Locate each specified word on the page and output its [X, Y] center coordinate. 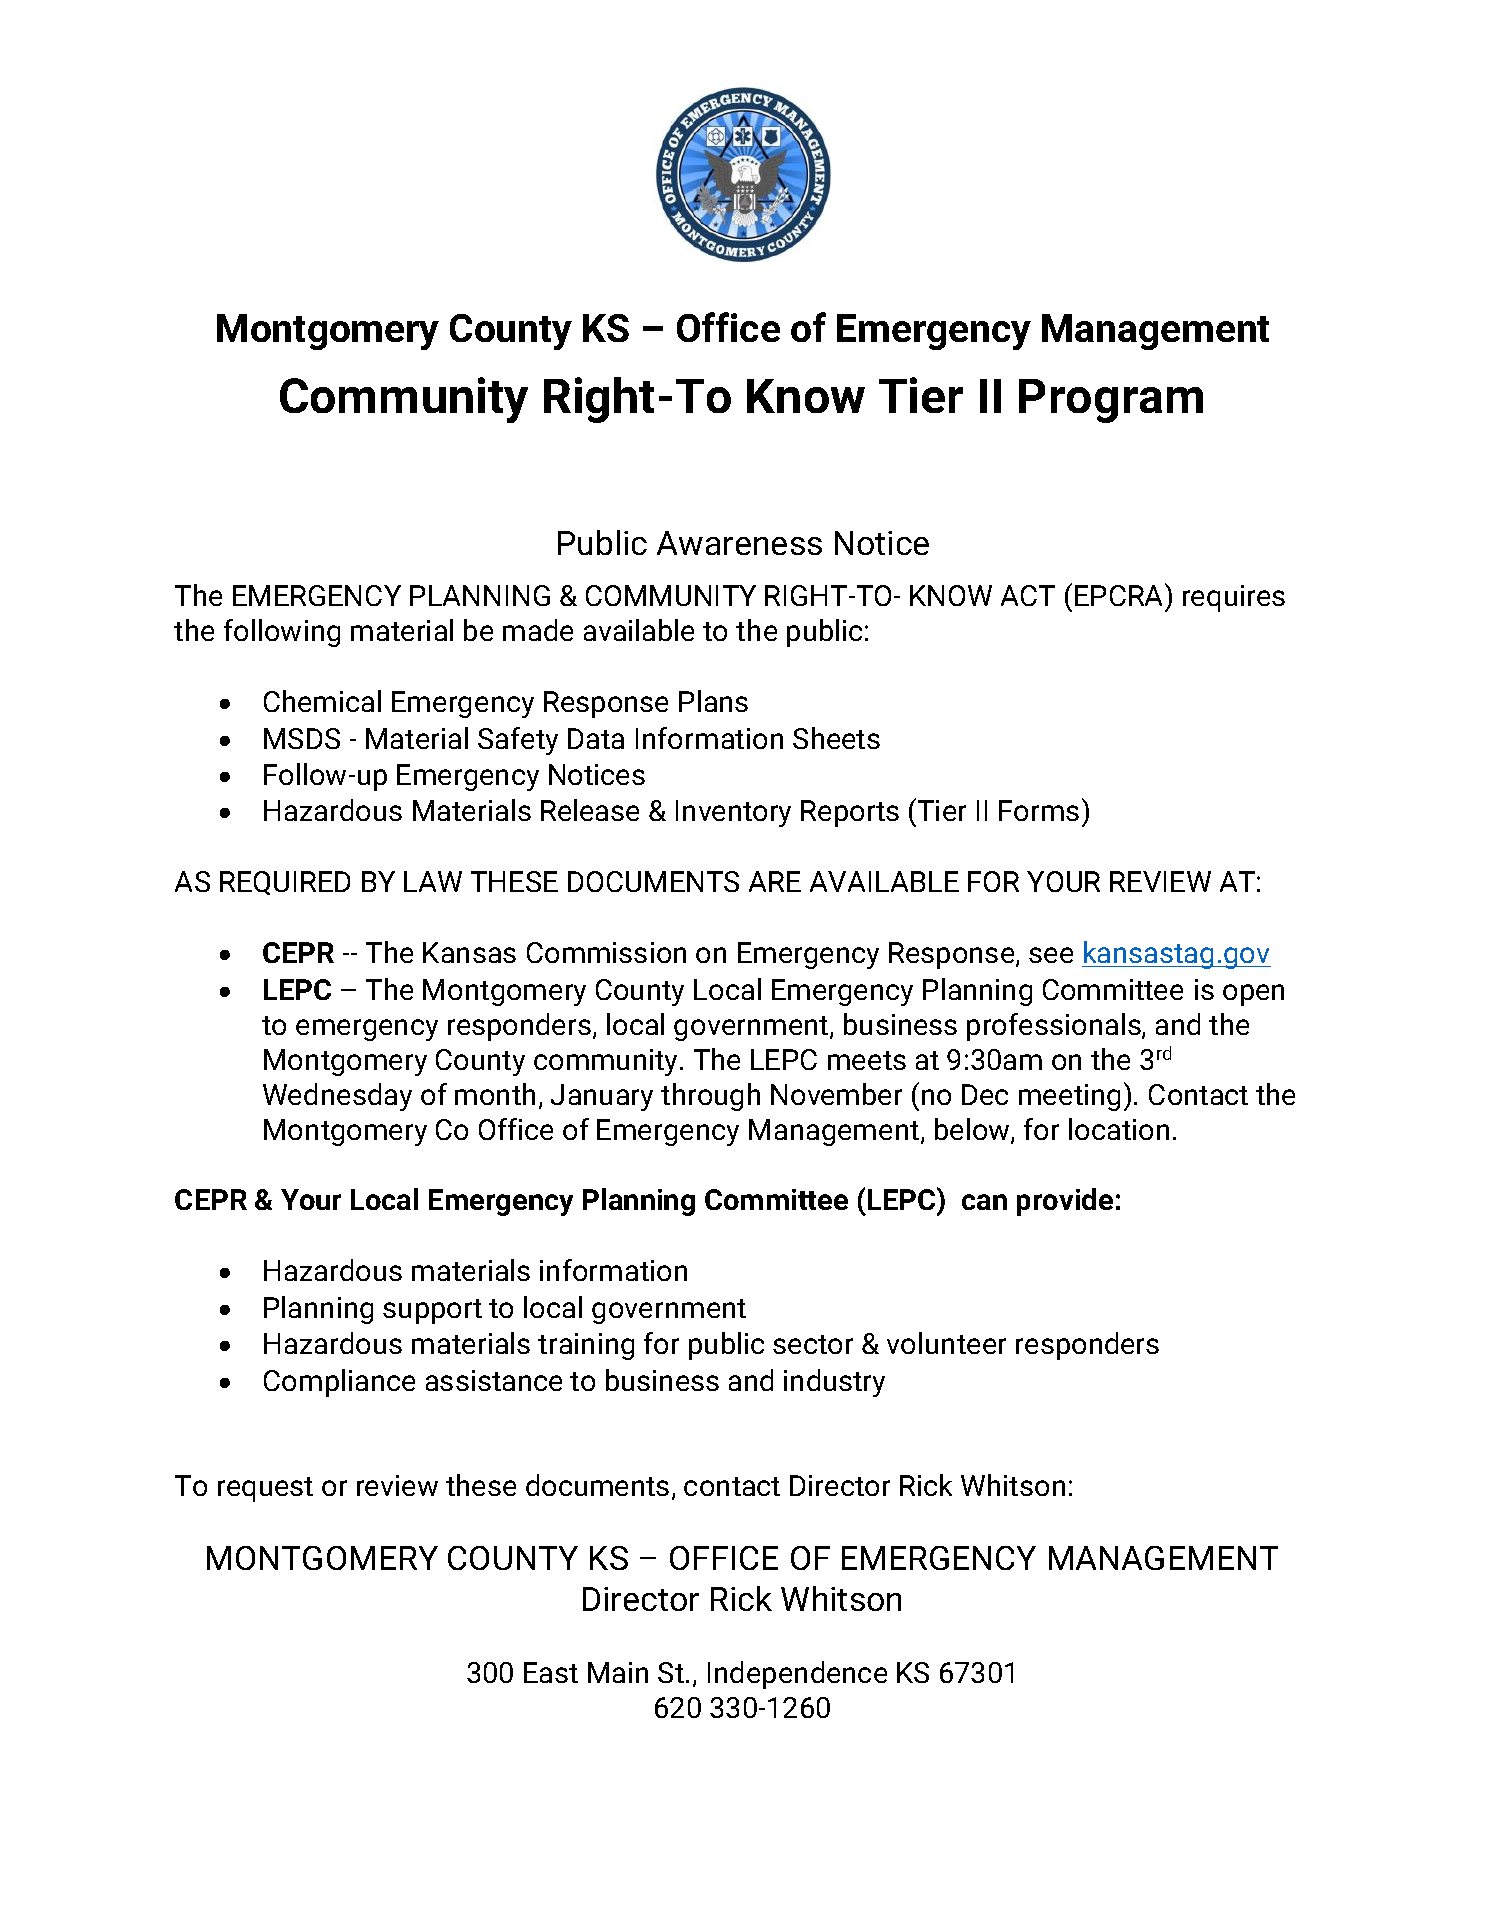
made [538, 630]
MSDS [302, 738]
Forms [1039, 810]
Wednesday [337, 1097]
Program [1111, 401]
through [710, 1097]
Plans [713, 701]
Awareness [739, 543]
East [551, 1672]
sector [813, 1344]
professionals [1055, 1027]
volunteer [946, 1343]
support [432, 1311]
